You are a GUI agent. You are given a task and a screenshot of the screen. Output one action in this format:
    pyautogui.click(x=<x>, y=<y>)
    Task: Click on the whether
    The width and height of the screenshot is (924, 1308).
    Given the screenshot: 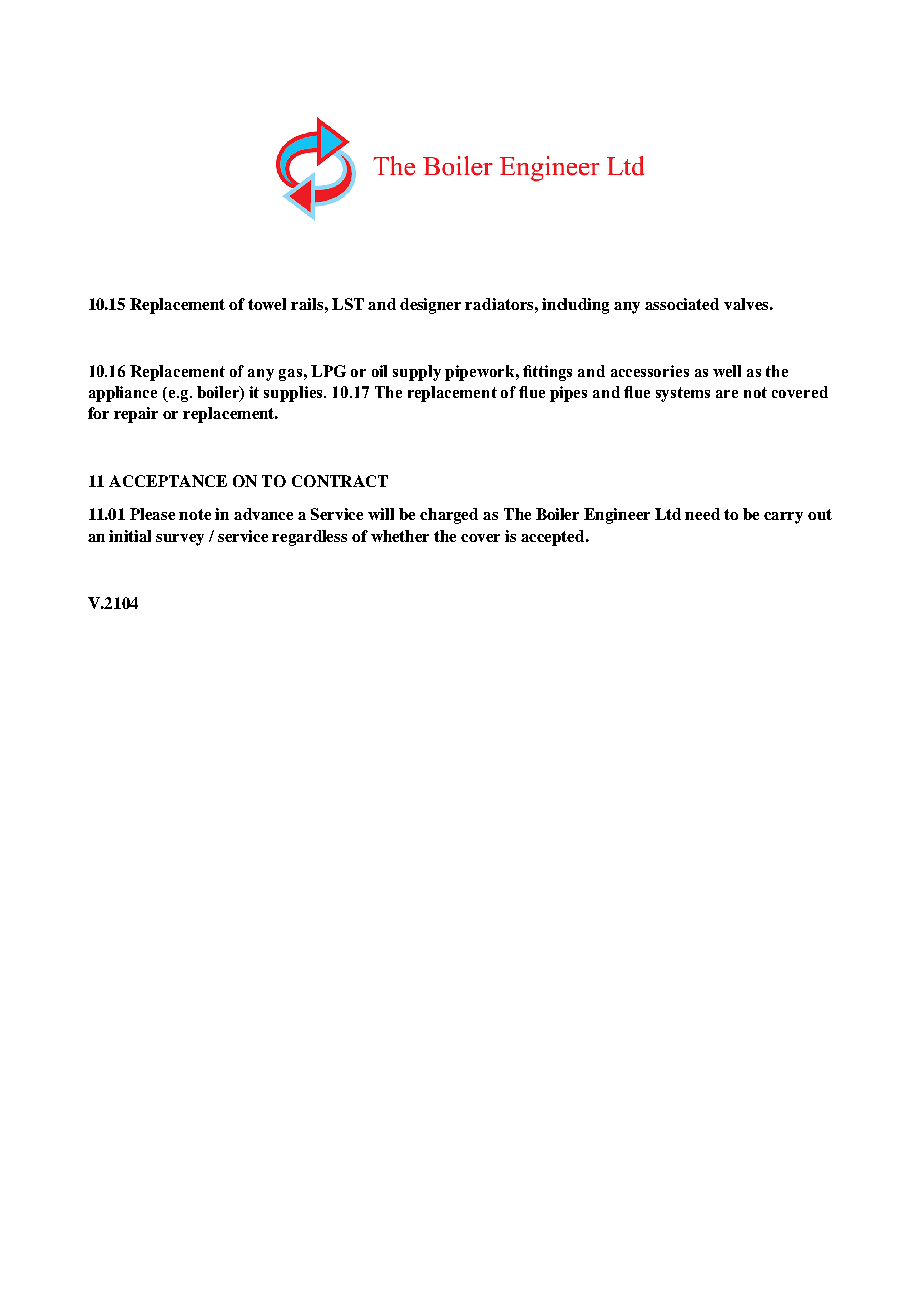 What is the action you would take?
    pyautogui.click(x=400, y=536)
